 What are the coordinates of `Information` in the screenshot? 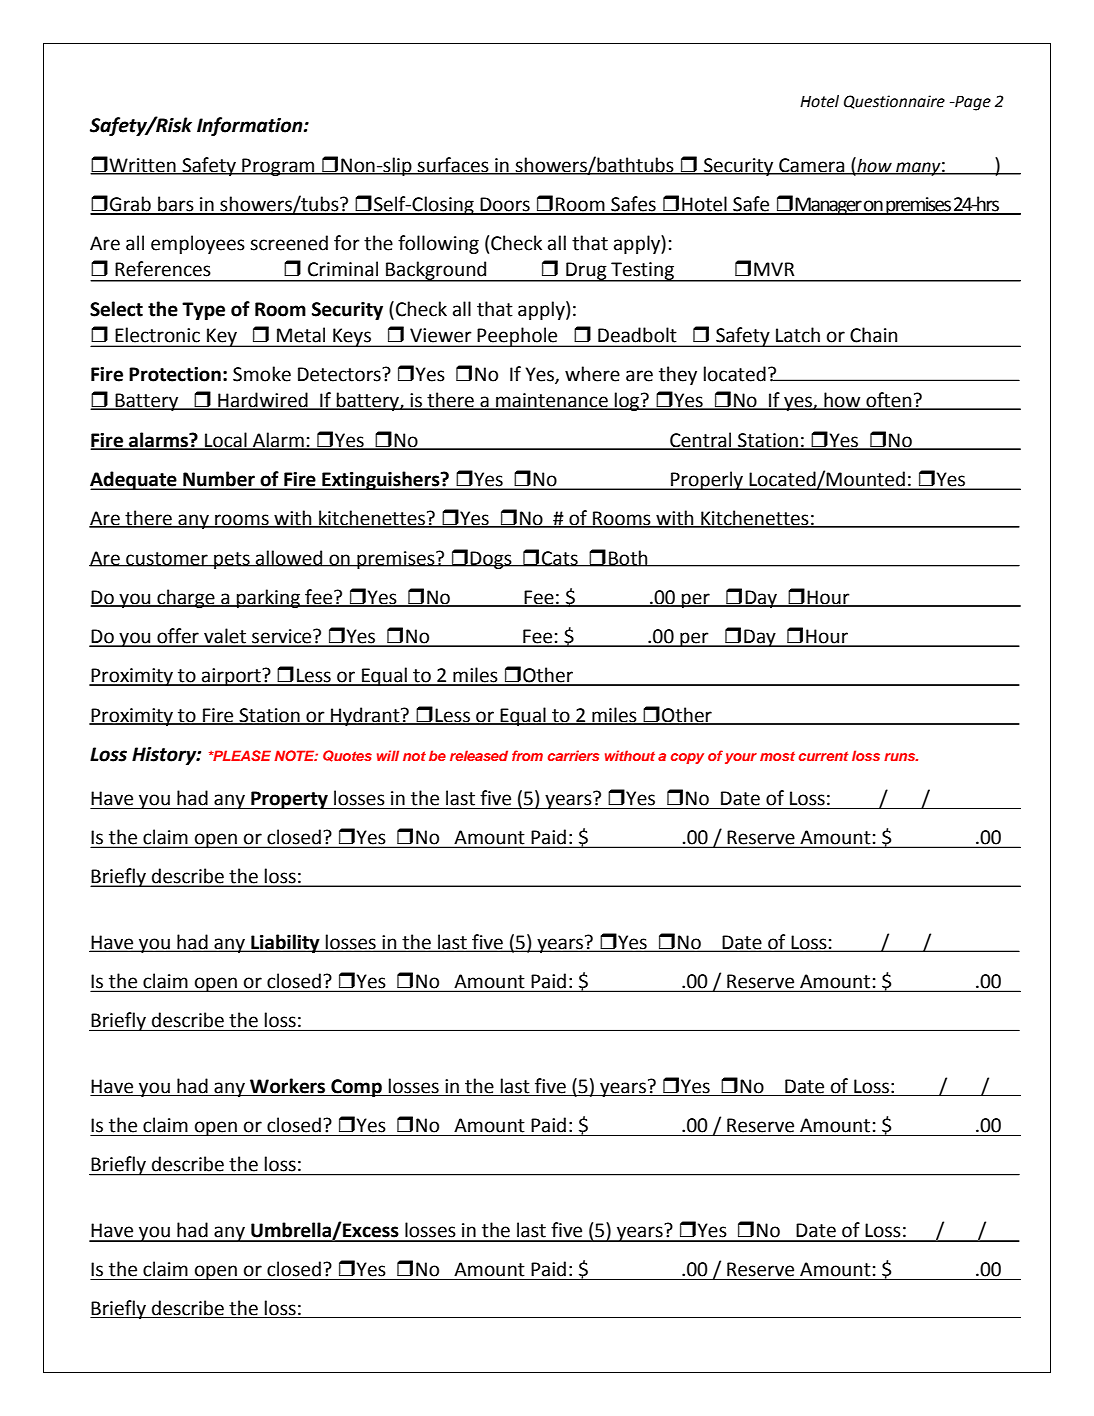 It's located at (251, 126).
